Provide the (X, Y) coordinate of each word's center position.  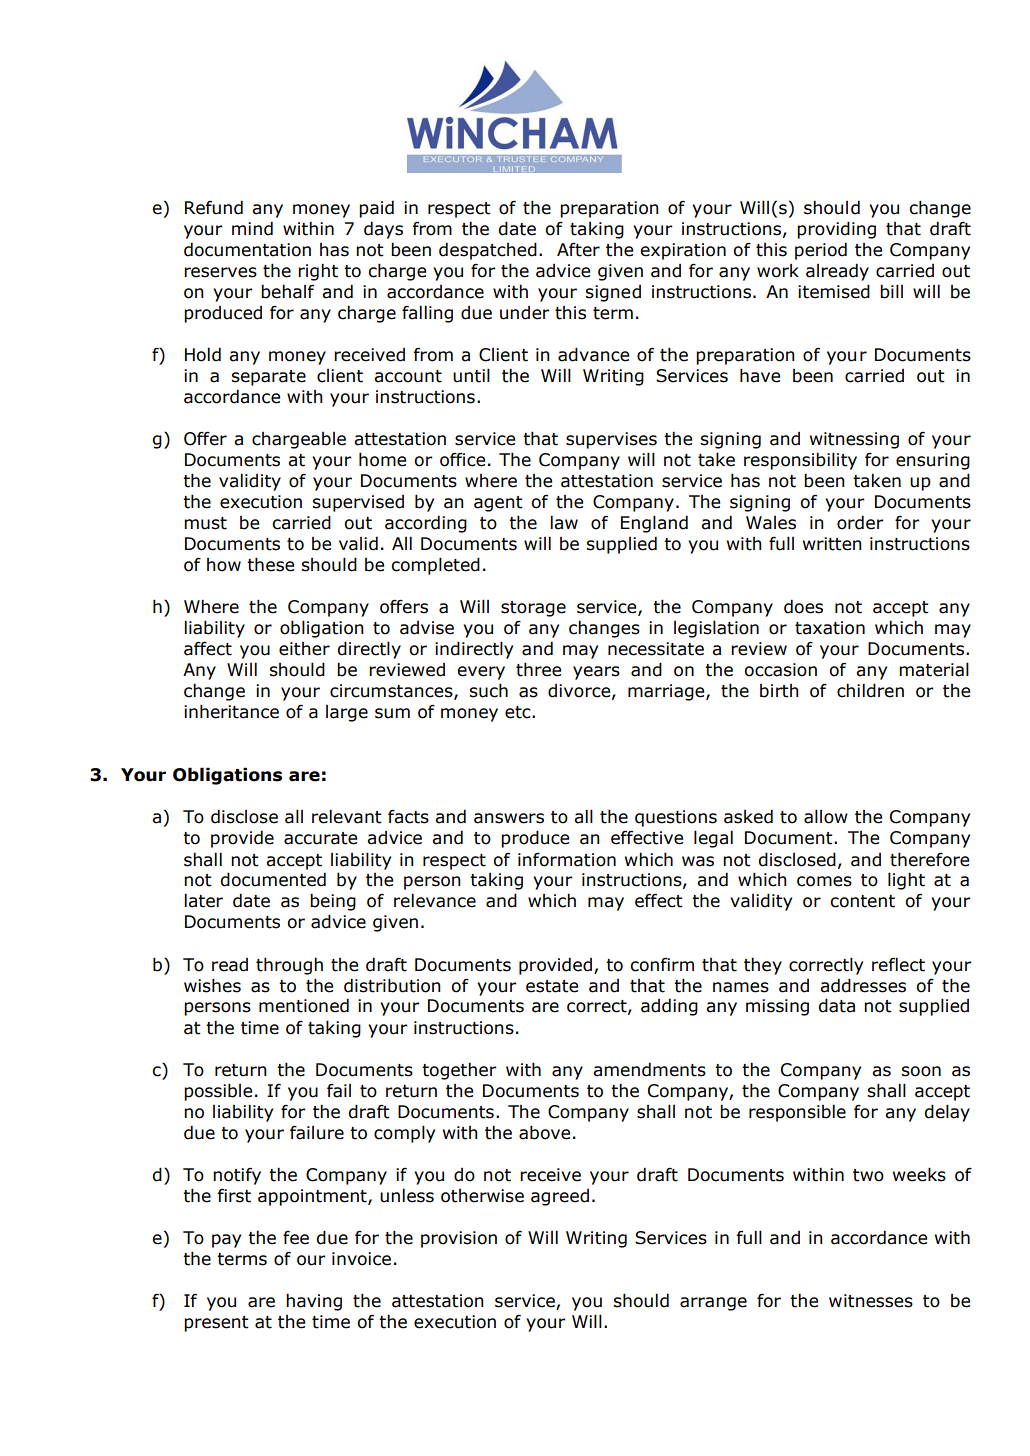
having (314, 1302)
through (289, 966)
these (270, 564)
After (578, 249)
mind (252, 228)
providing (836, 230)
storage (533, 609)
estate (552, 986)
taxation (830, 628)
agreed (560, 1197)
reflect (898, 964)
